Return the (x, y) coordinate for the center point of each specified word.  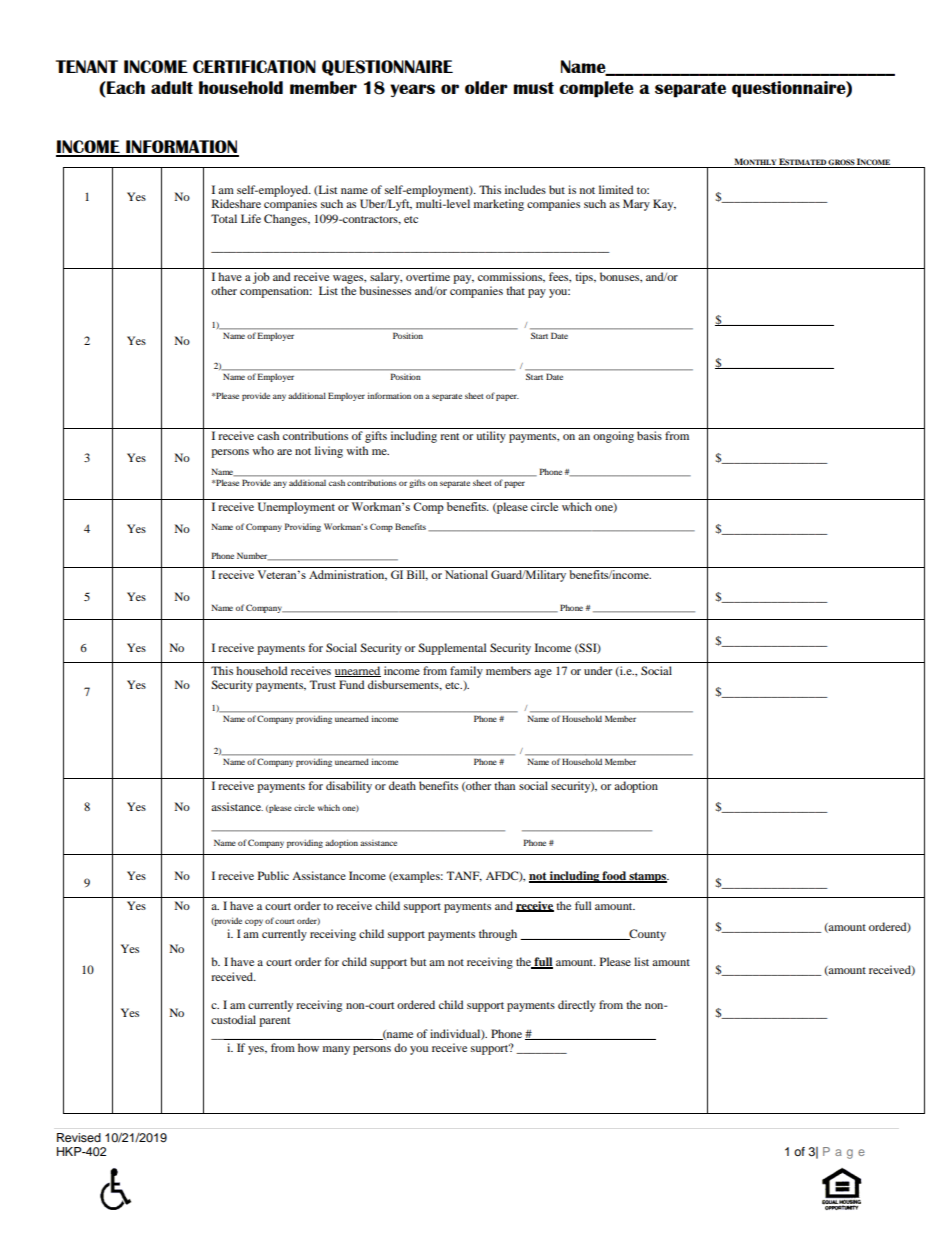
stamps (648, 877)
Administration (348, 575)
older (486, 87)
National (466, 574)
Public (273, 875)
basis (649, 435)
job (261, 278)
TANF (464, 876)
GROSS (841, 163)
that (515, 290)
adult (172, 87)
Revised (79, 1137)
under (598, 670)
